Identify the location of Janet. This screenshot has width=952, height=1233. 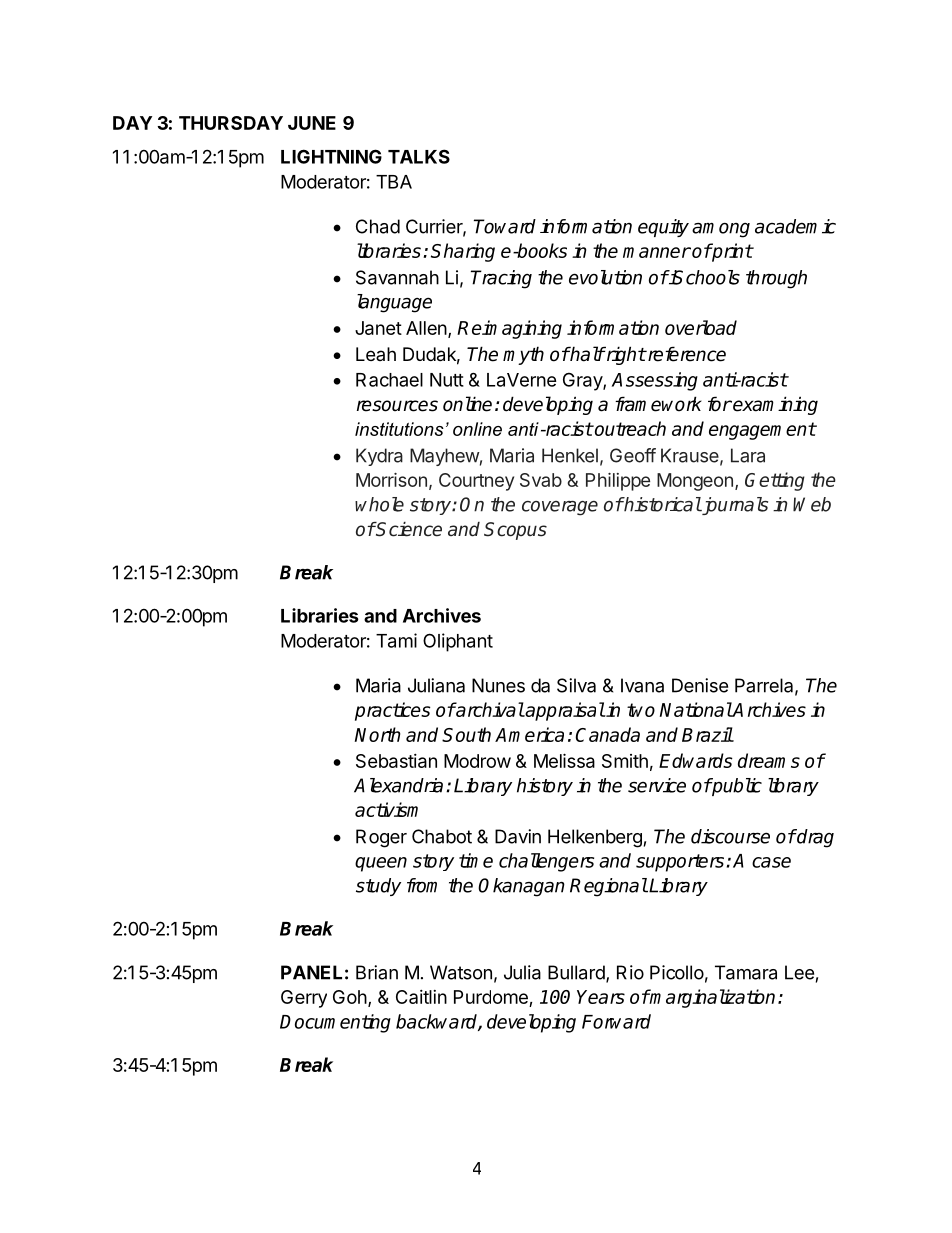
(378, 328).
